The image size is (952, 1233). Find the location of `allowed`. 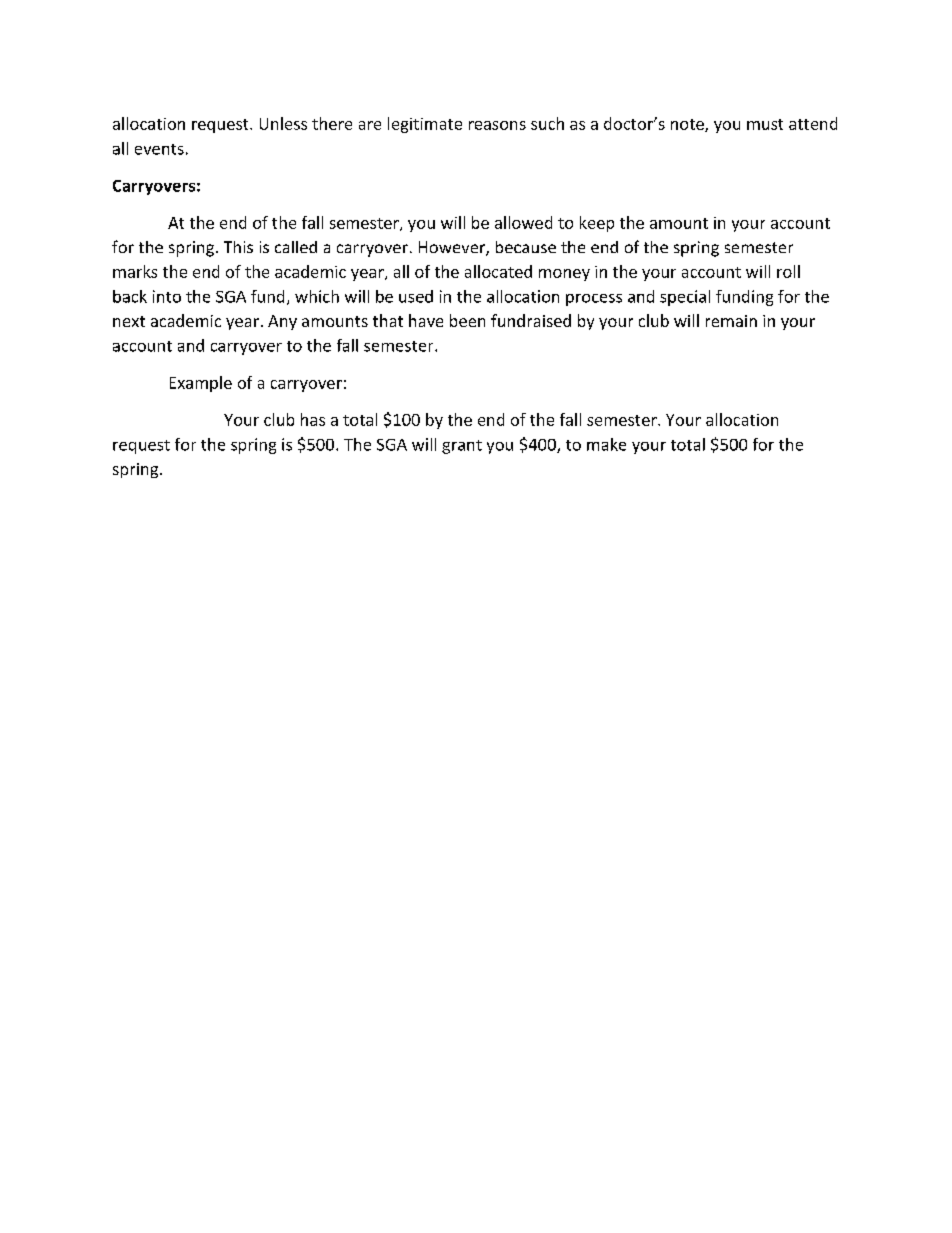

allowed is located at coordinates (523, 222).
